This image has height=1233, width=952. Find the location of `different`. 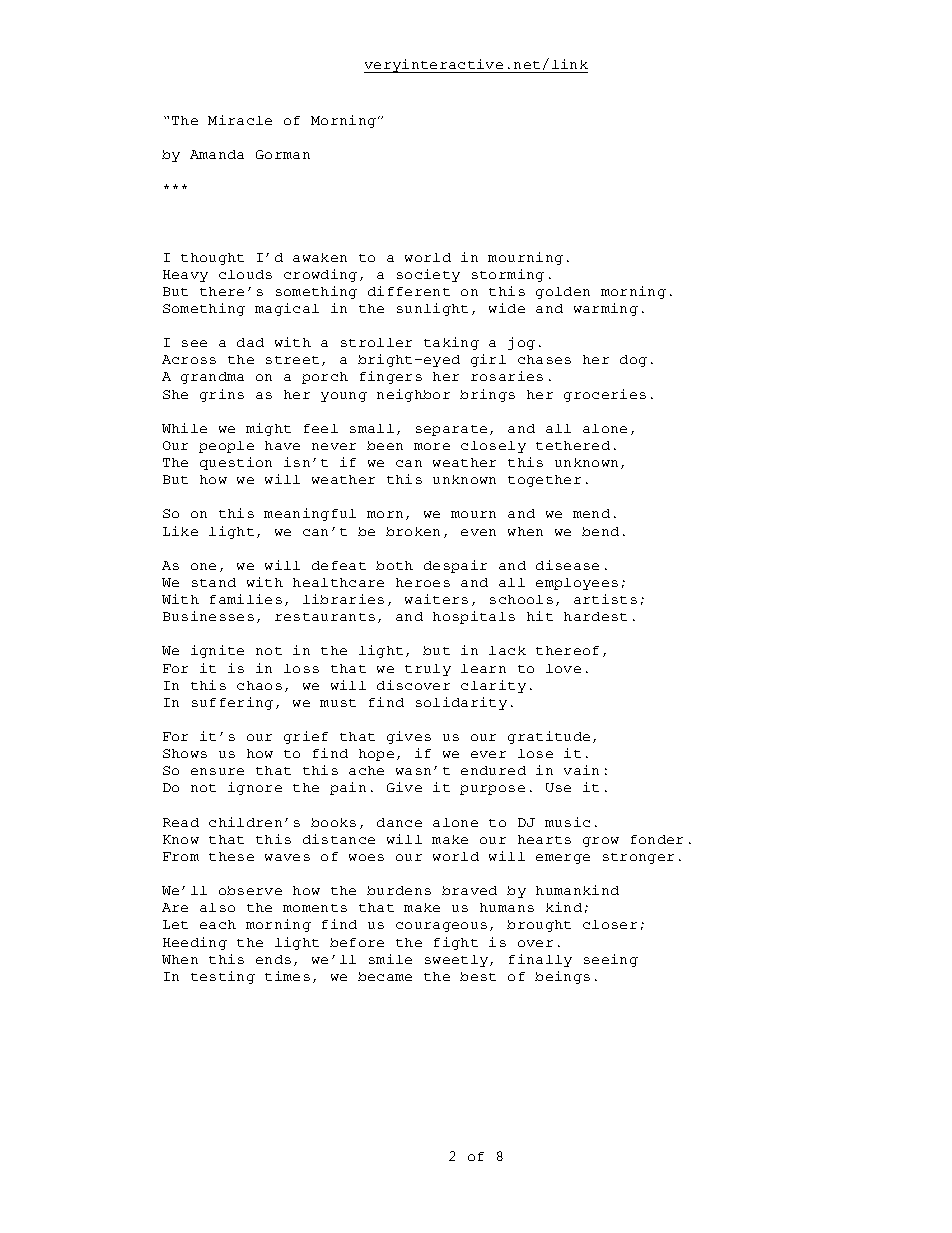

different is located at coordinates (409, 291).
